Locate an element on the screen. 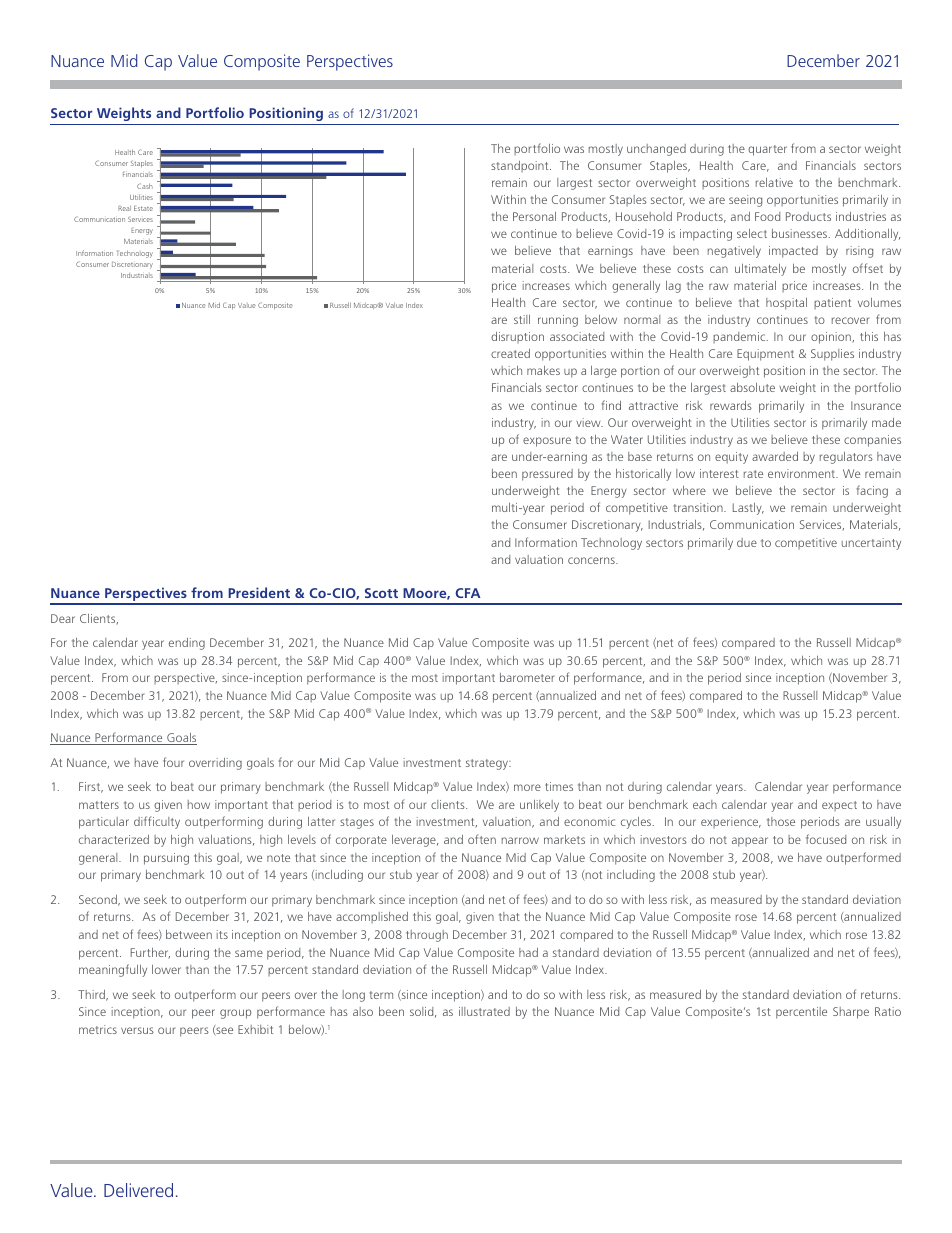 Image resolution: width=952 pixels, height=1233 pixels. Cash is located at coordinates (145, 186).
